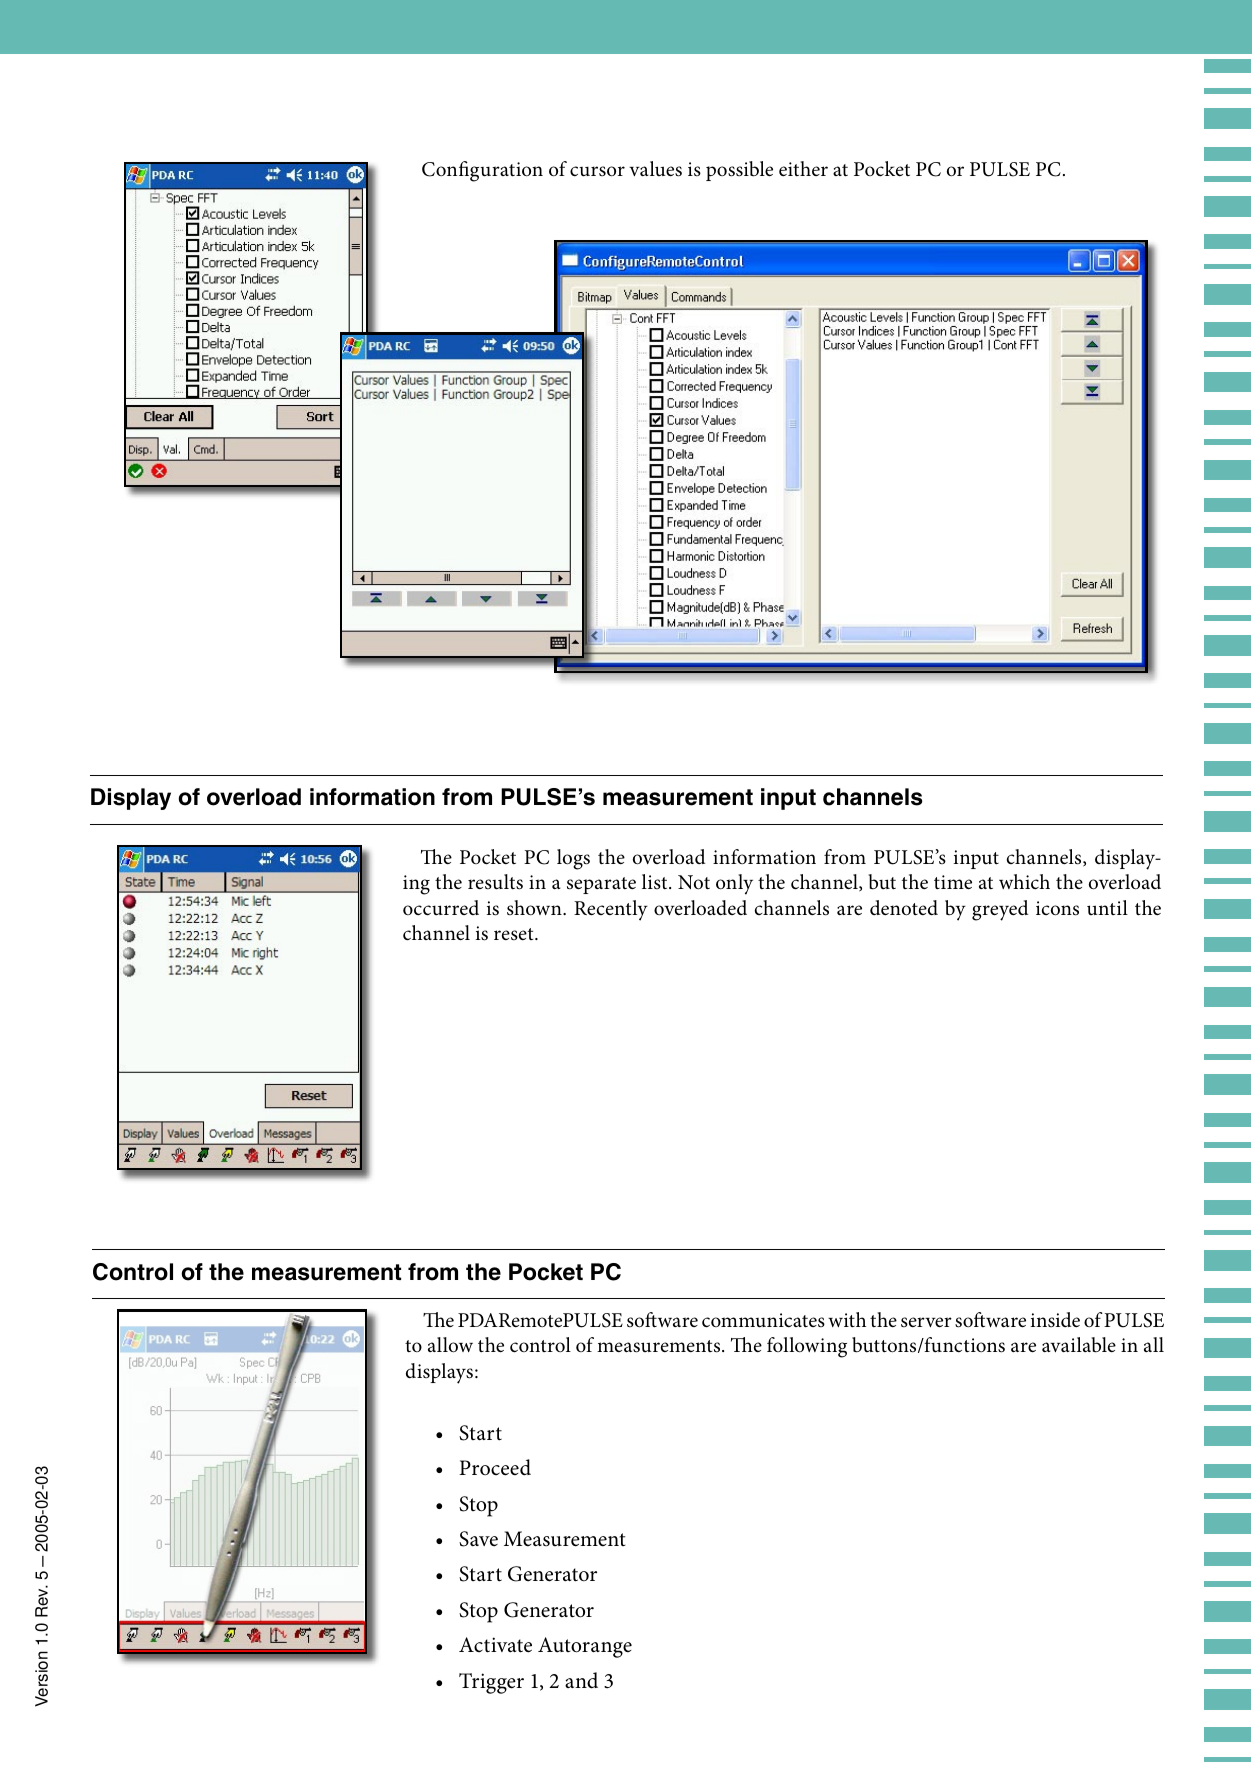 This screenshot has height=1771, width=1252. What do you see at coordinates (734, 884) in the screenshot?
I see `only` at bounding box center [734, 884].
